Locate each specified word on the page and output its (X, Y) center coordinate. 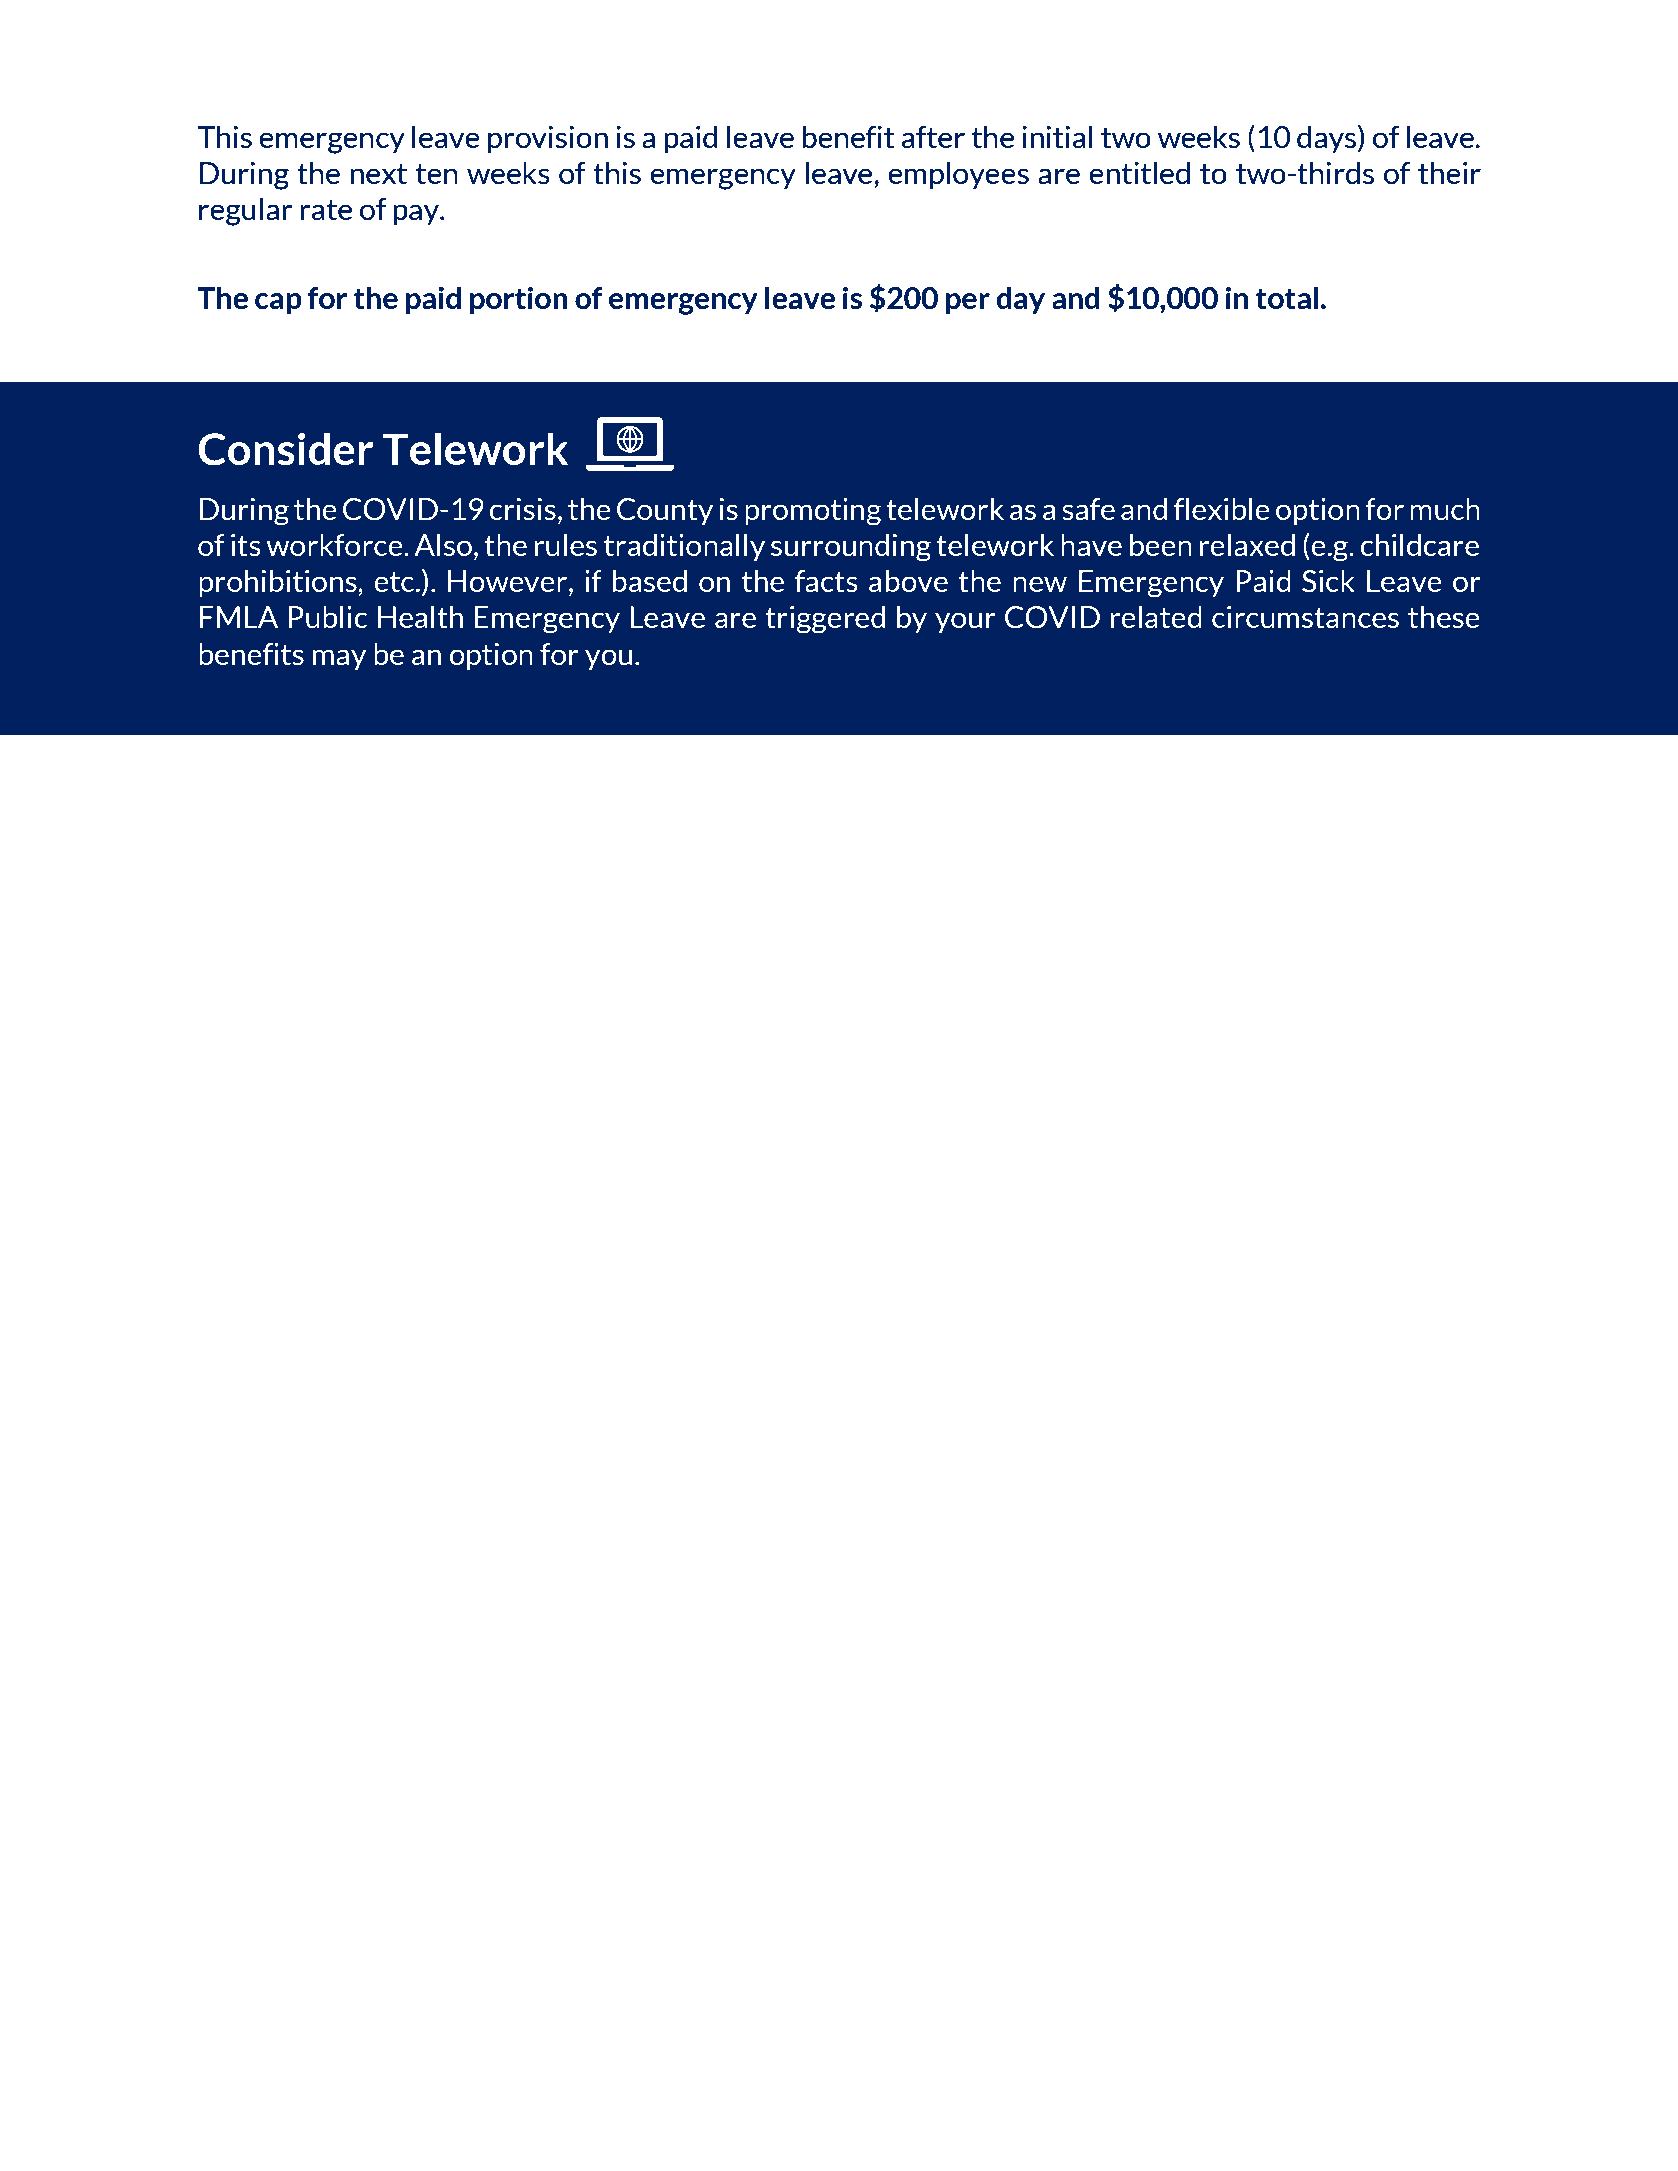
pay (417, 215)
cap (278, 303)
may (339, 659)
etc (395, 581)
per (968, 303)
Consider (285, 449)
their (1449, 173)
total (1286, 298)
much (1445, 509)
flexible (1222, 508)
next (378, 174)
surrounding (851, 547)
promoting (813, 512)
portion (519, 300)
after (933, 137)
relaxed (1247, 545)
